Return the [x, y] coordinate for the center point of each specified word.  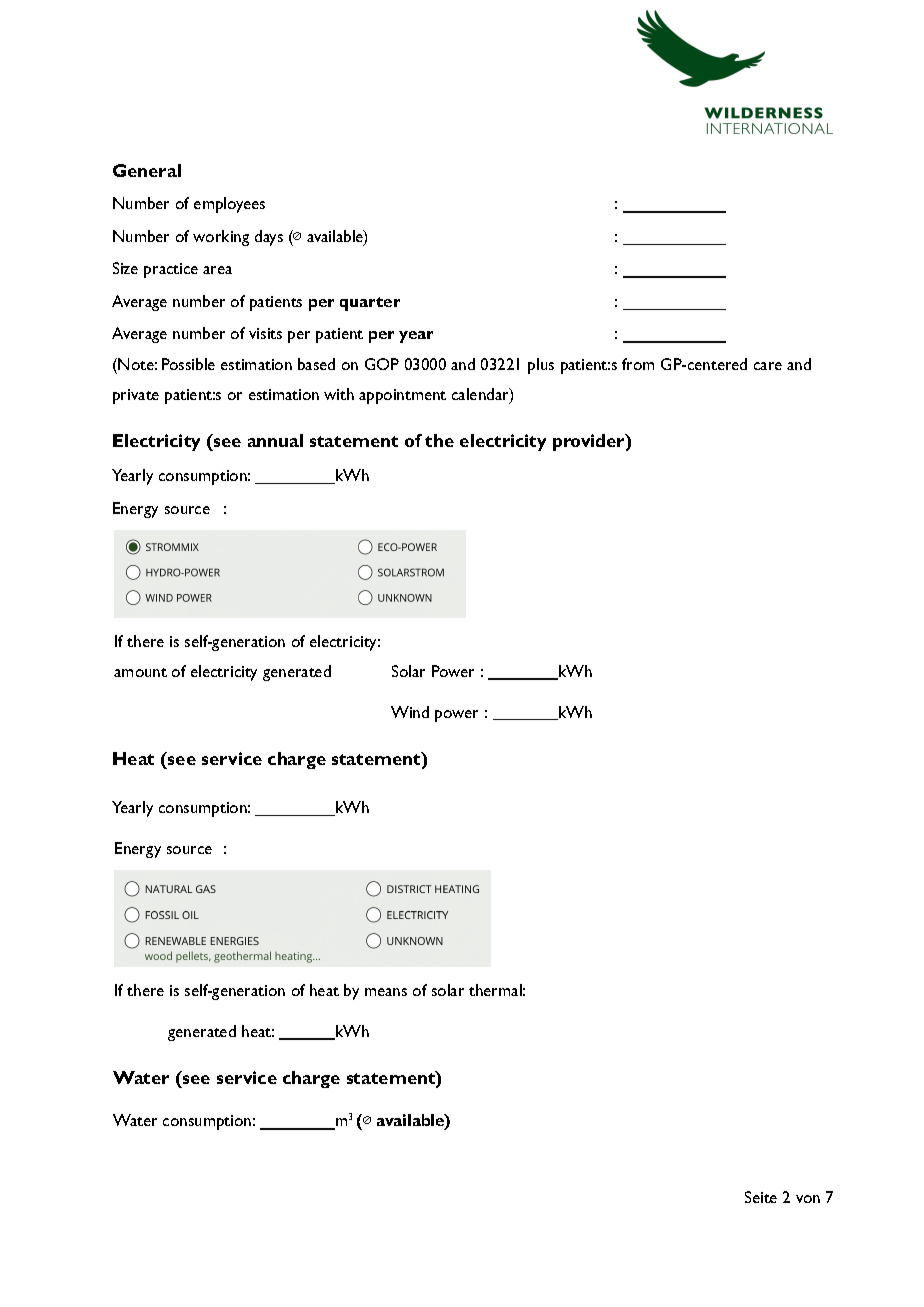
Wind [410, 712]
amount [140, 672]
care [768, 366]
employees [229, 205]
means [386, 992]
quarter [370, 304]
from [638, 364]
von [808, 1199]
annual [275, 440]
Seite [761, 1197]
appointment [402, 396]
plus [541, 366]
